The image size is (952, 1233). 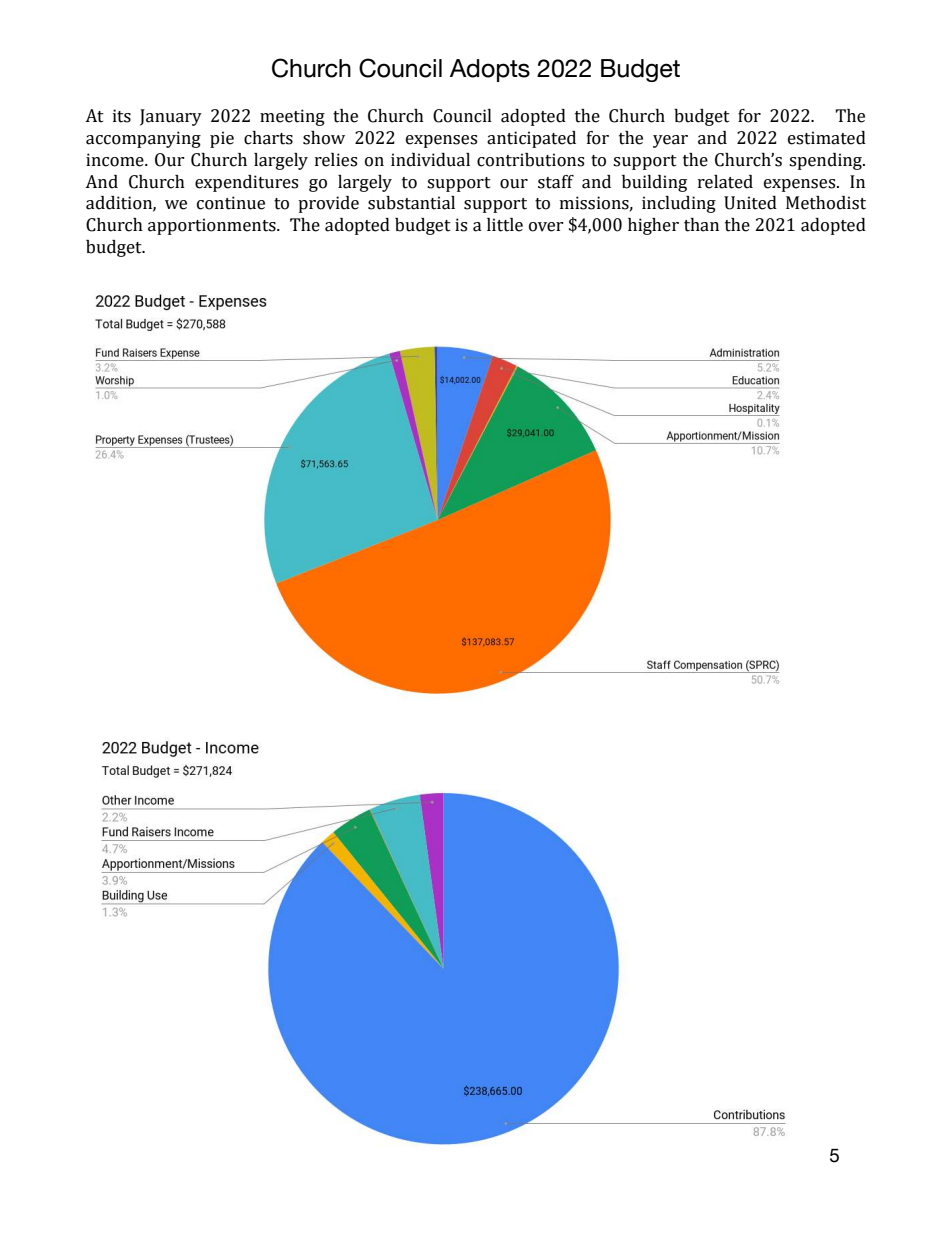 What do you see at coordinates (231, 203) in the screenshot?
I see `continue` at bounding box center [231, 203].
